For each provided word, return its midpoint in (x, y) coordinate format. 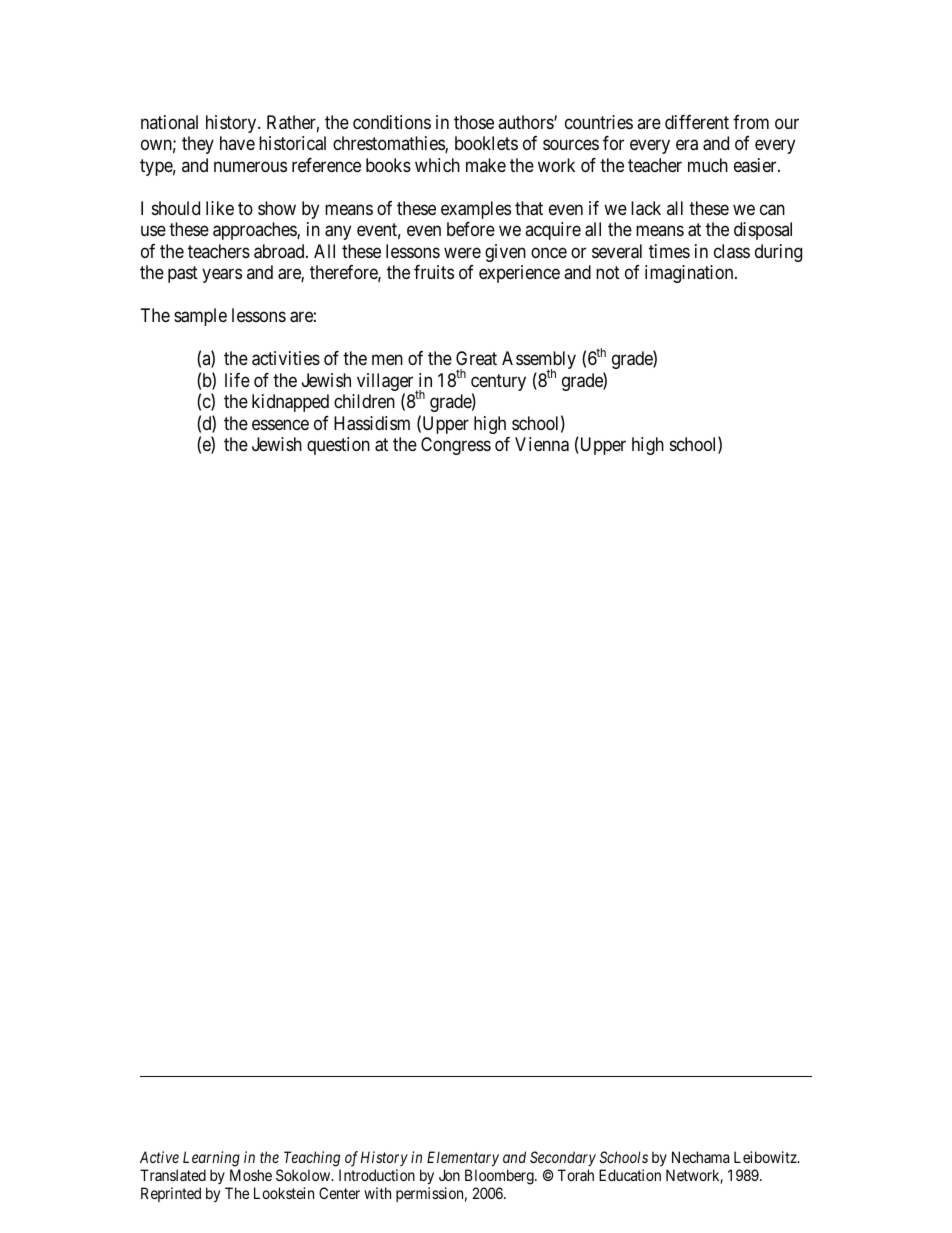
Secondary (563, 1158)
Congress (456, 446)
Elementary (463, 1158)
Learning (211, 1159)
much (708, 165)
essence (280, 424)
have (237, 143)
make (486, 165)
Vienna (542, 444)
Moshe (251, 1175)
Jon (449, 1175)
